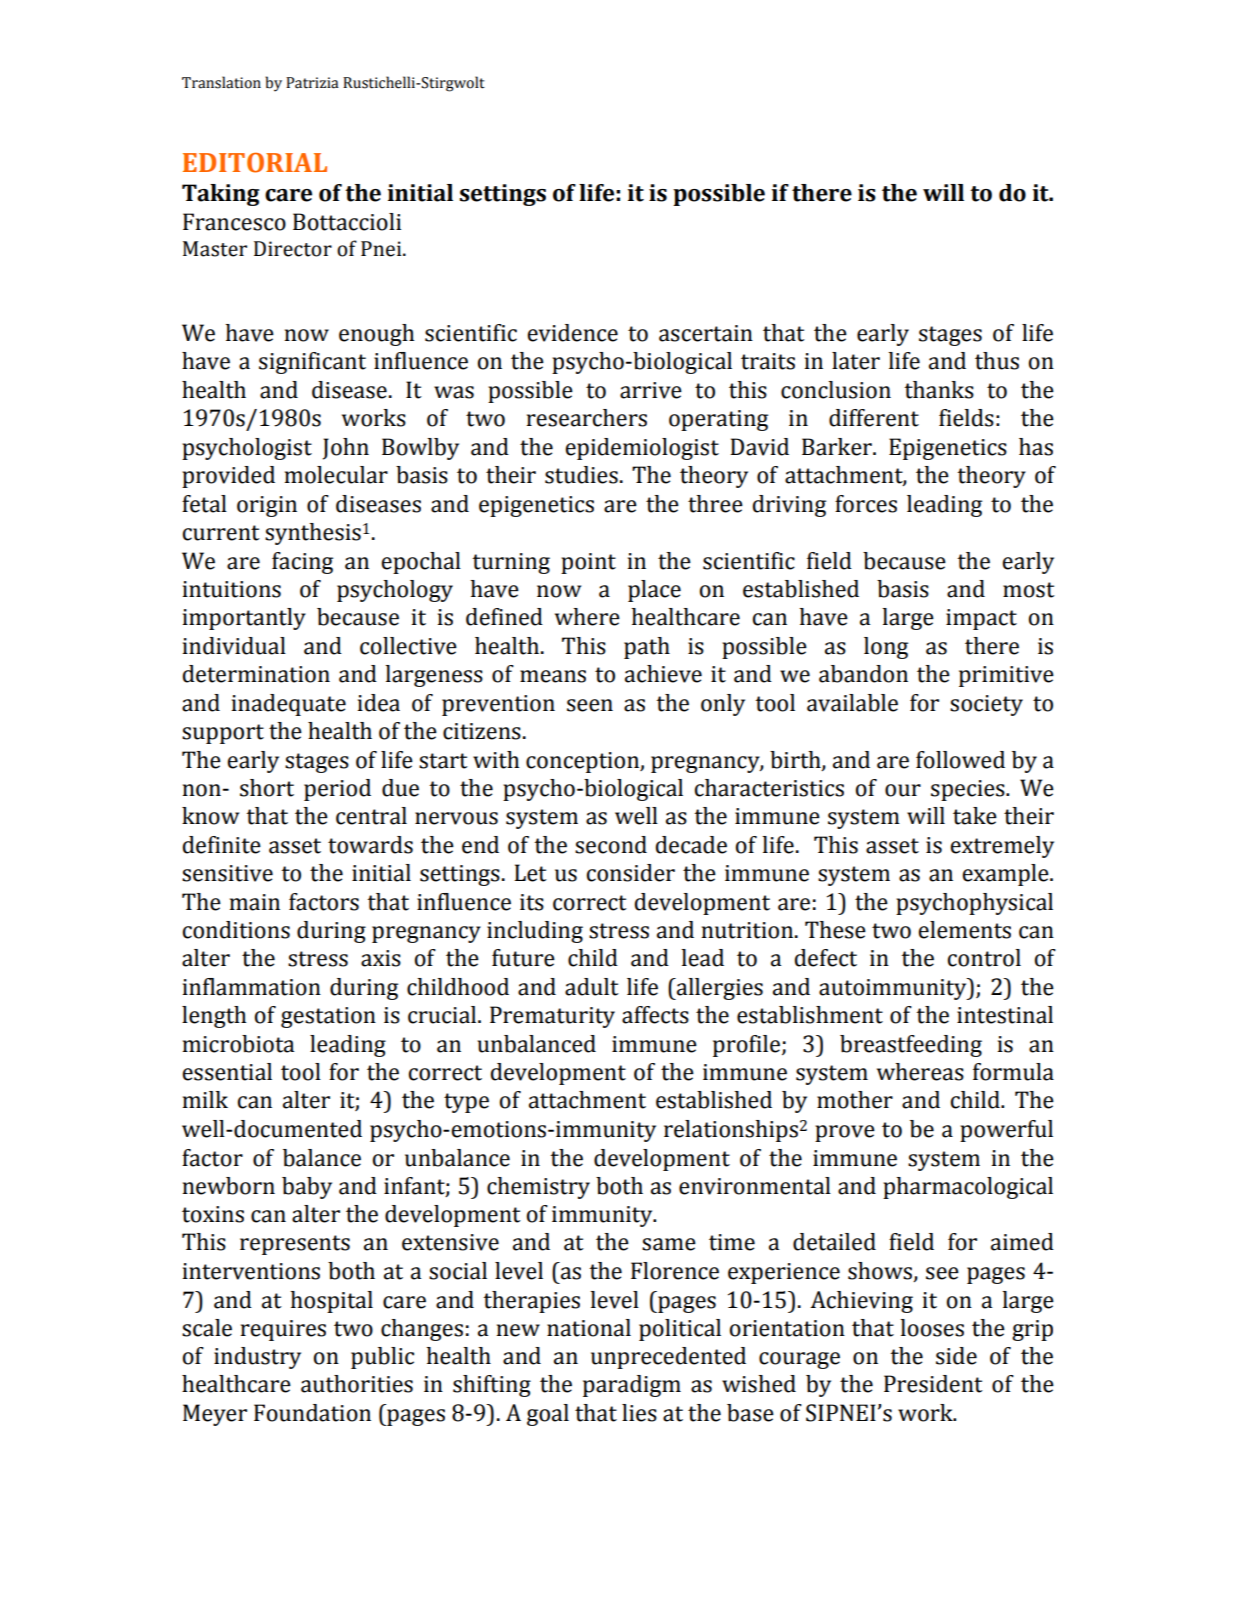 The width and height of the screenshot is (1236, 1600). Describe the element at coordinates (632, 1386) in the screenshot. I see `paradigm` at that location.
